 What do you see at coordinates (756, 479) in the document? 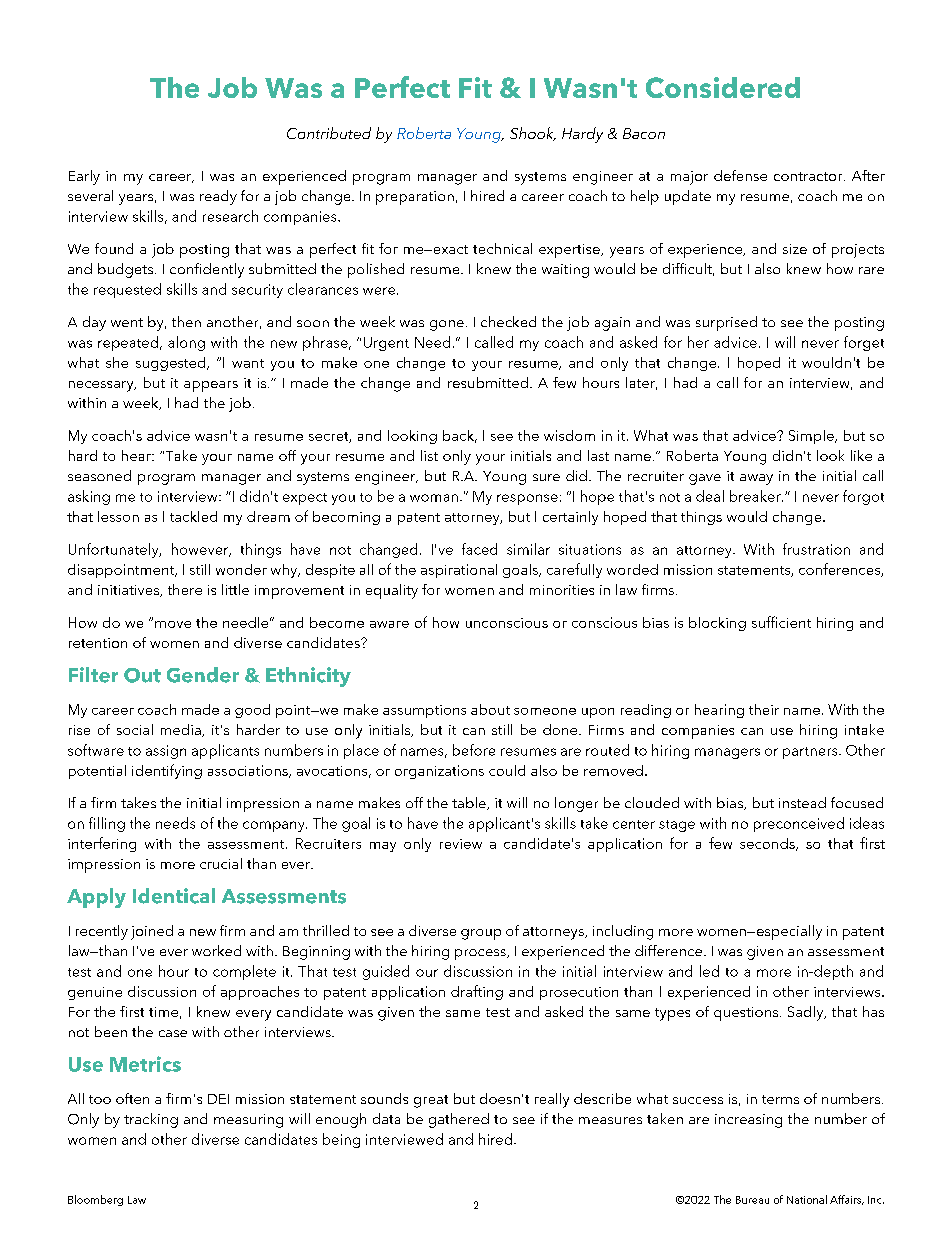
I see `away` at bounding box center [756, 479].
